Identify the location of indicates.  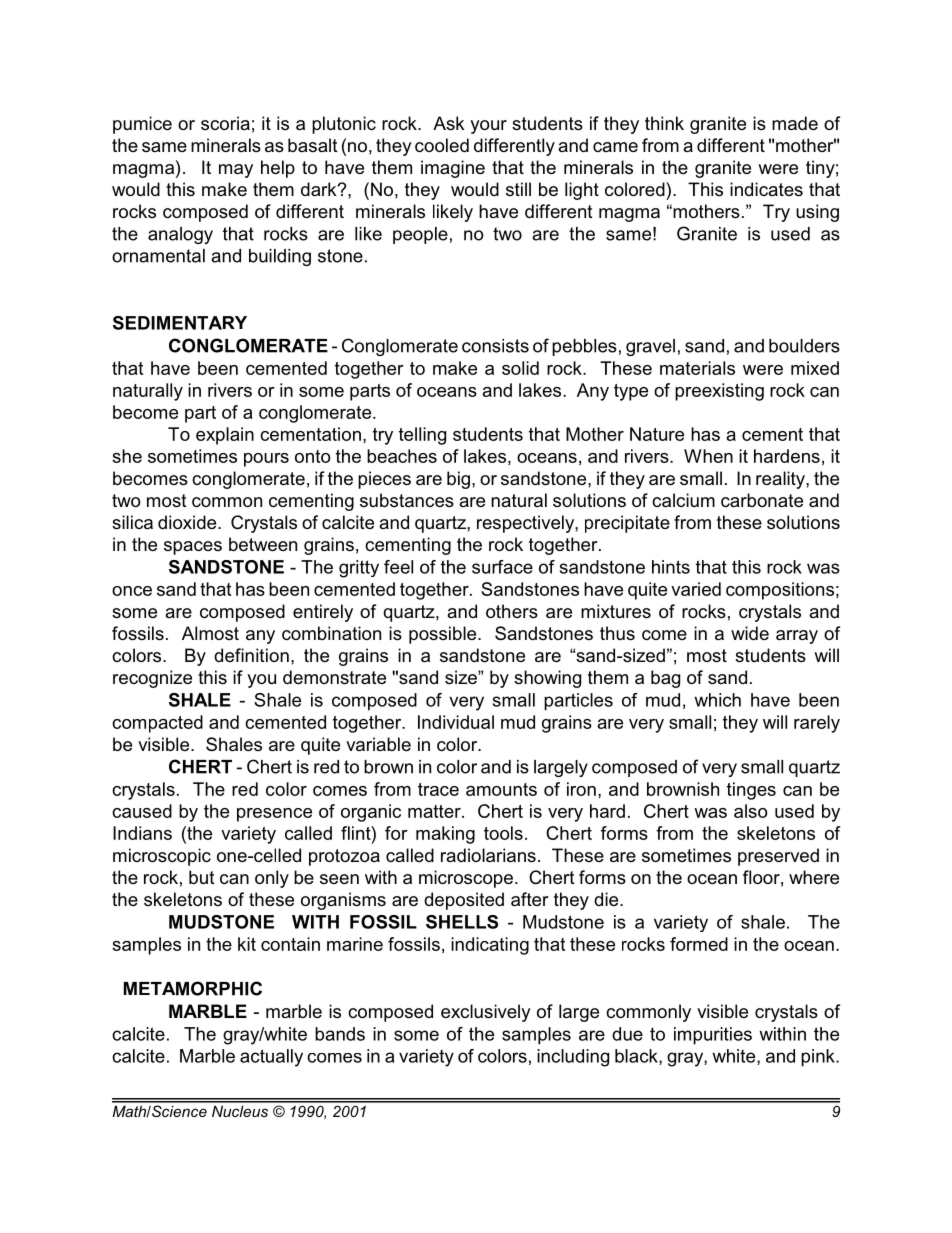
(766, 189).
